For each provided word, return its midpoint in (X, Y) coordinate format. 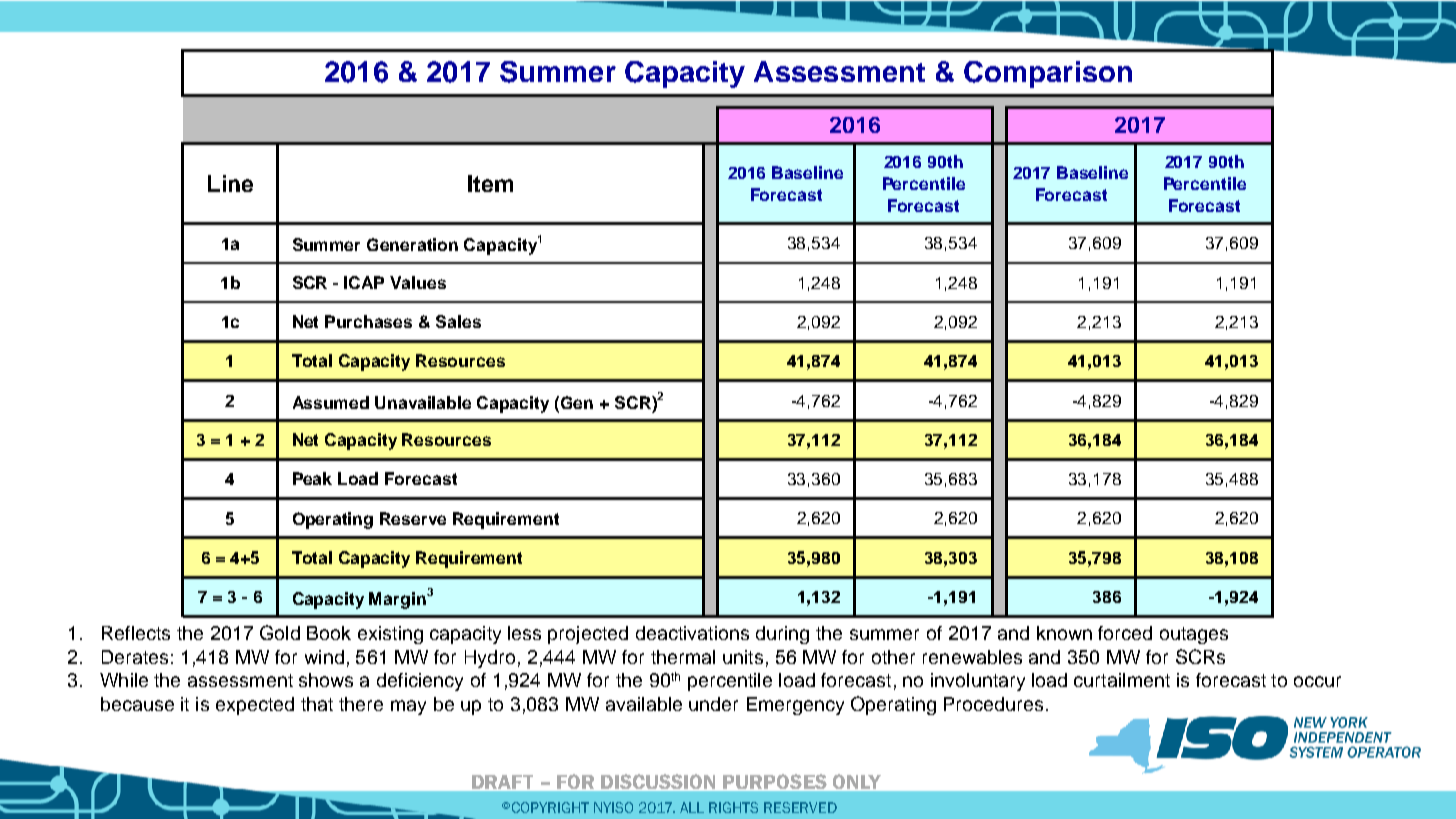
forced (1125, 633)
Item (490, 183)
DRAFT (502, 782)
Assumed (331, 402)
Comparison (1048, 74)
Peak (312, 478)
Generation (412, 244)
